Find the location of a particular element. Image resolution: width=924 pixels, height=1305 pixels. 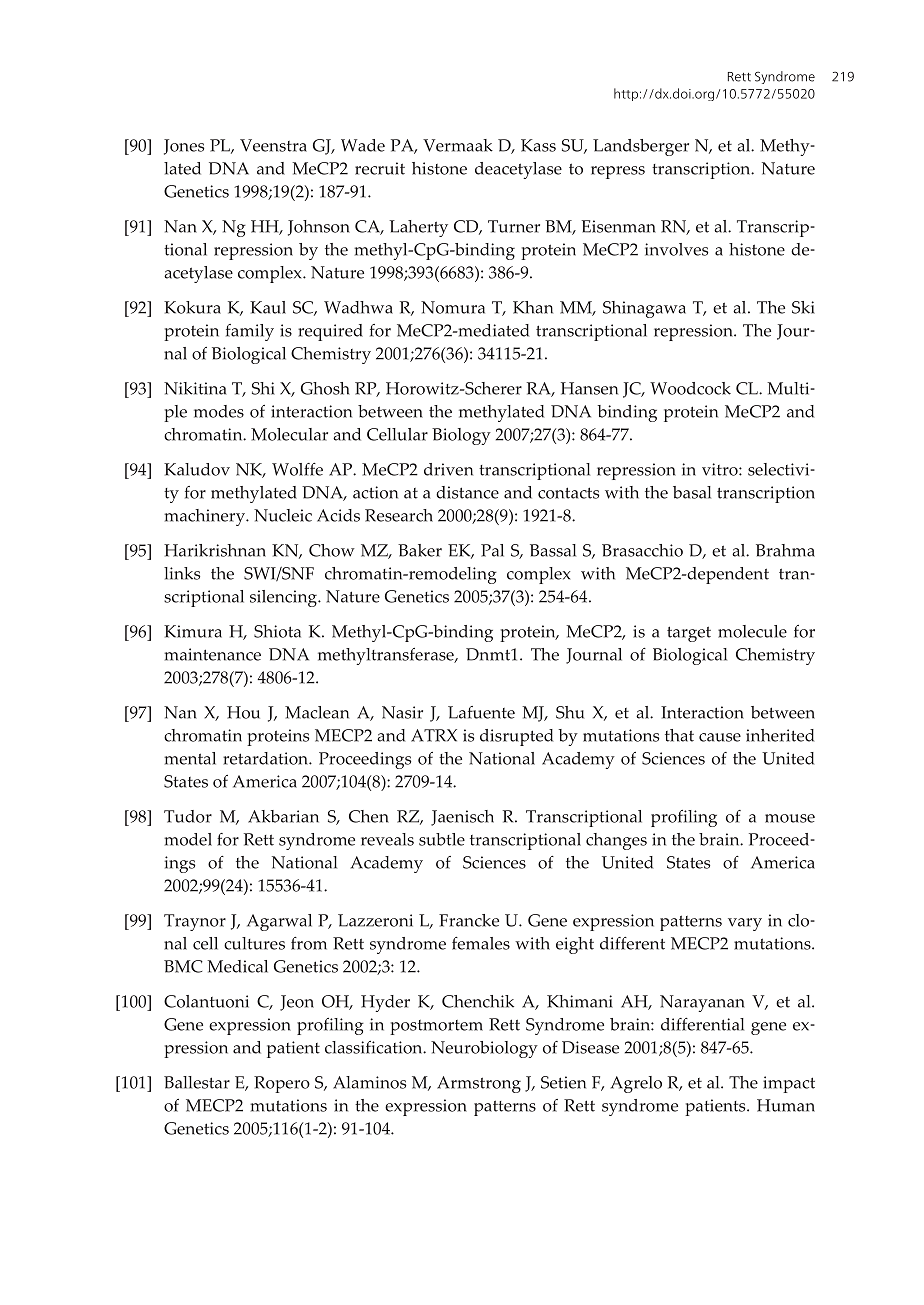

distance is located at coordinates (467, 492).
